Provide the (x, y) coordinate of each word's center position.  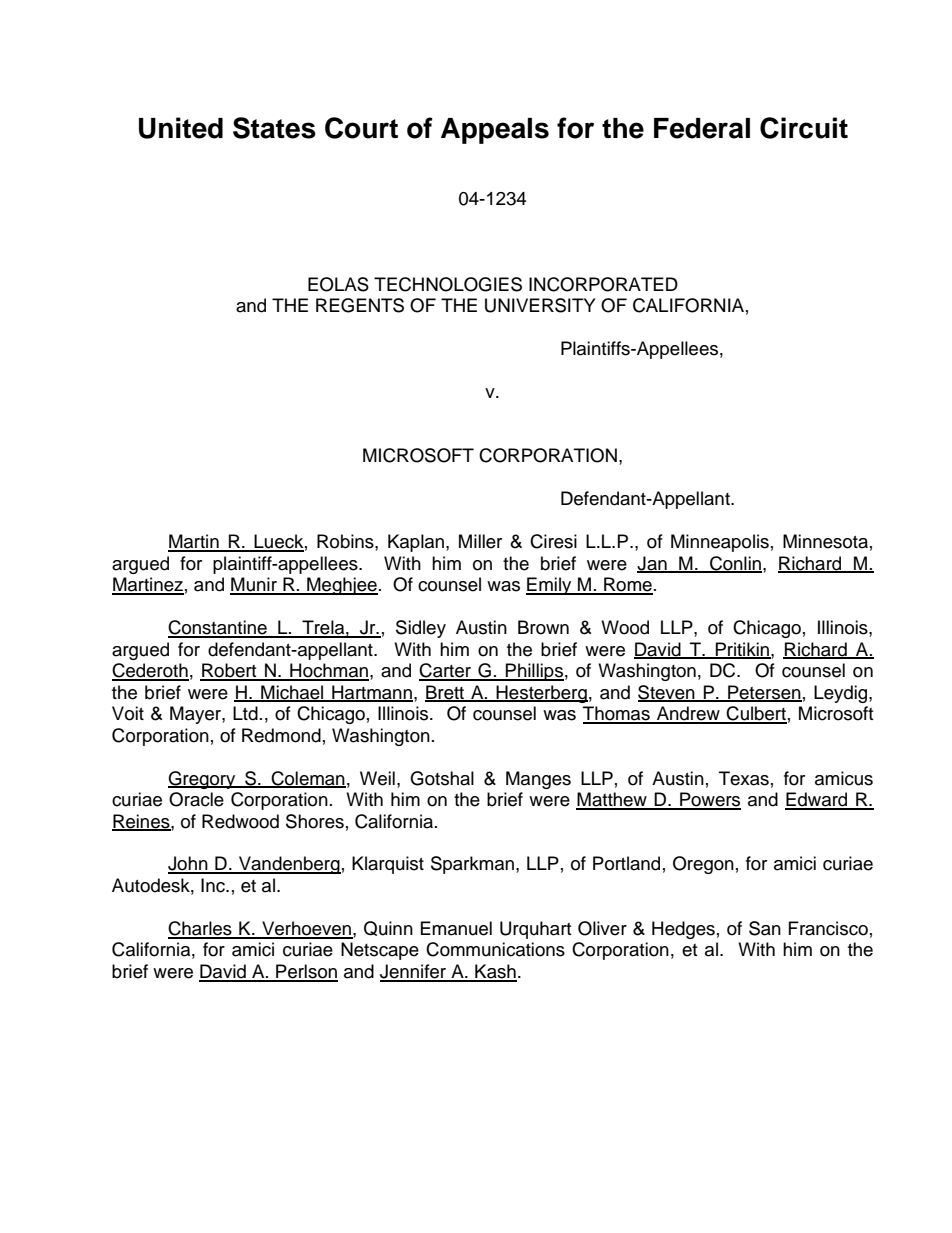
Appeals (495, 131)
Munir (254, 585)
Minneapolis (720, 543)
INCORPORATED (603, 284)
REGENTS (360, 305)
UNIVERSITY (540, 305)
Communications (495, 949)
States (274, 128)
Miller (480, 541)
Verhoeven (306, 929)
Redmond (281, 735)
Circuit (804, 128)
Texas (744, 778)
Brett (446, 693)
